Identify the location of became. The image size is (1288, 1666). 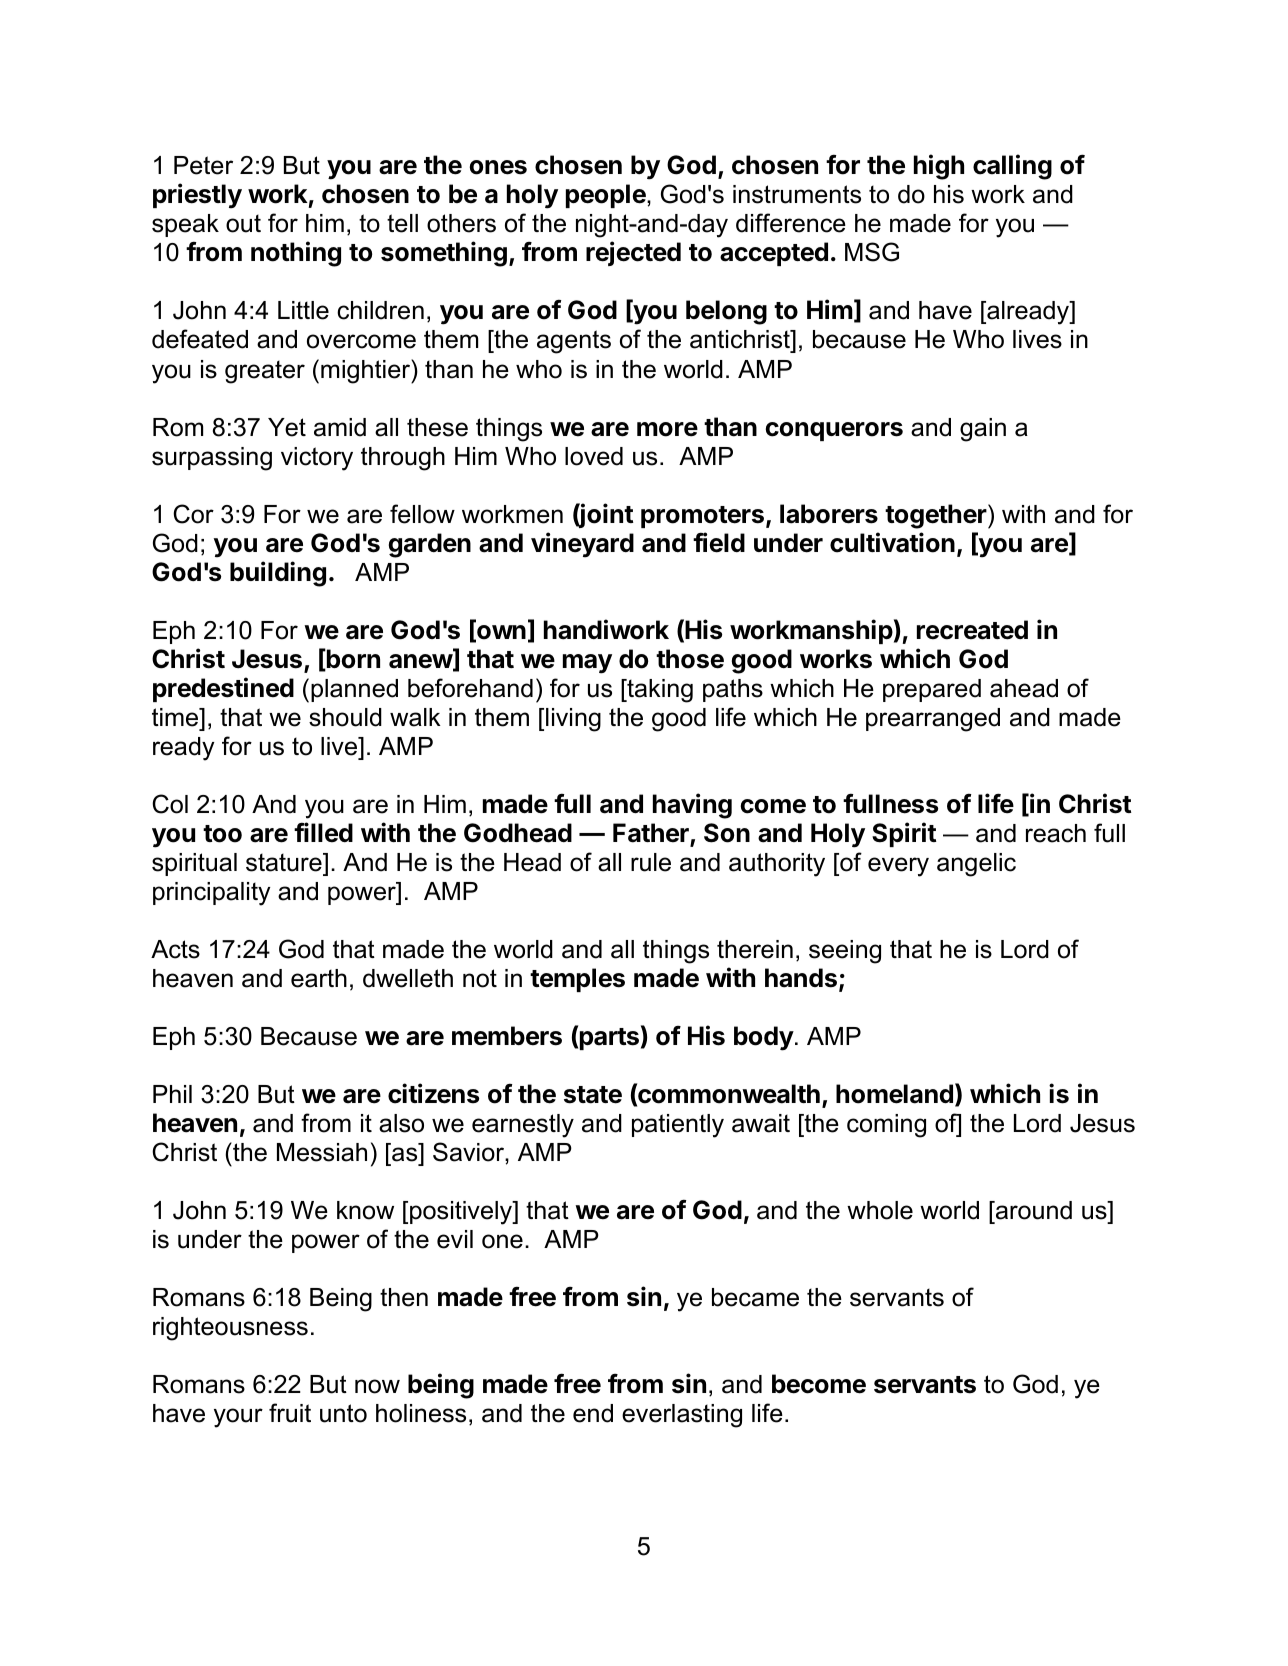
(755, 1297).
